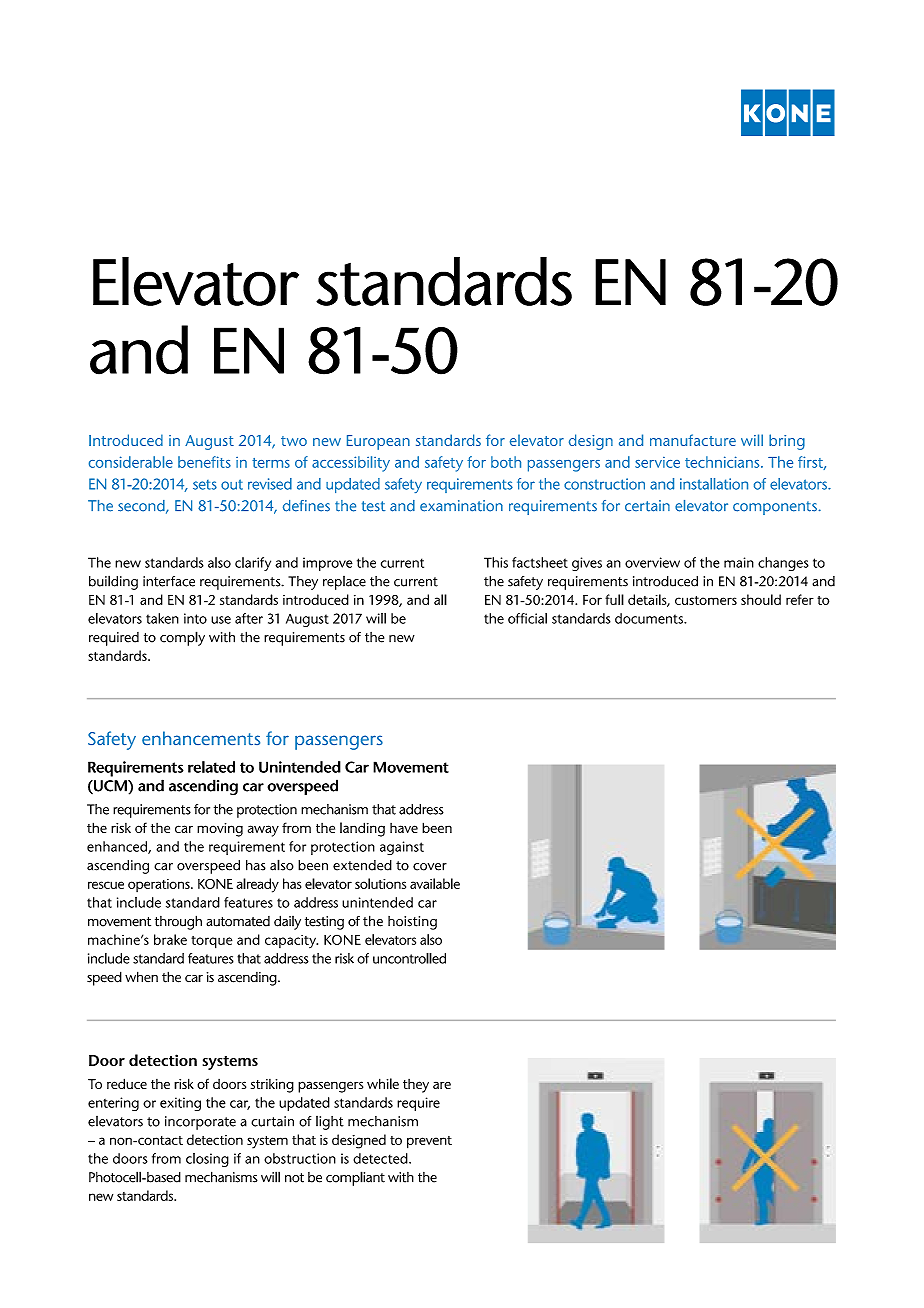  I want to click on through, so click(178, 922).
